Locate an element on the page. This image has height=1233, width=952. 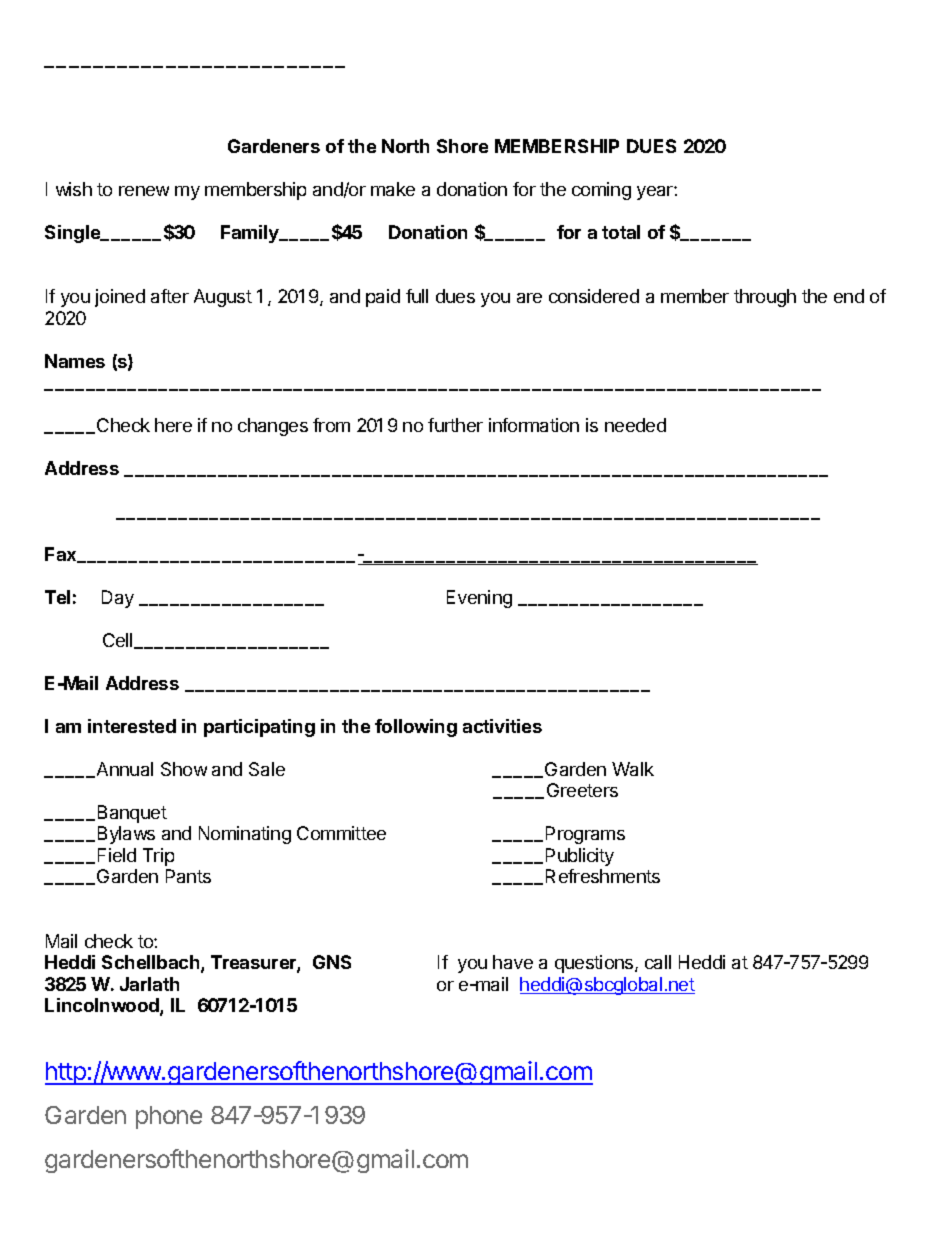
Walk is located at coordinates (633, 769).
